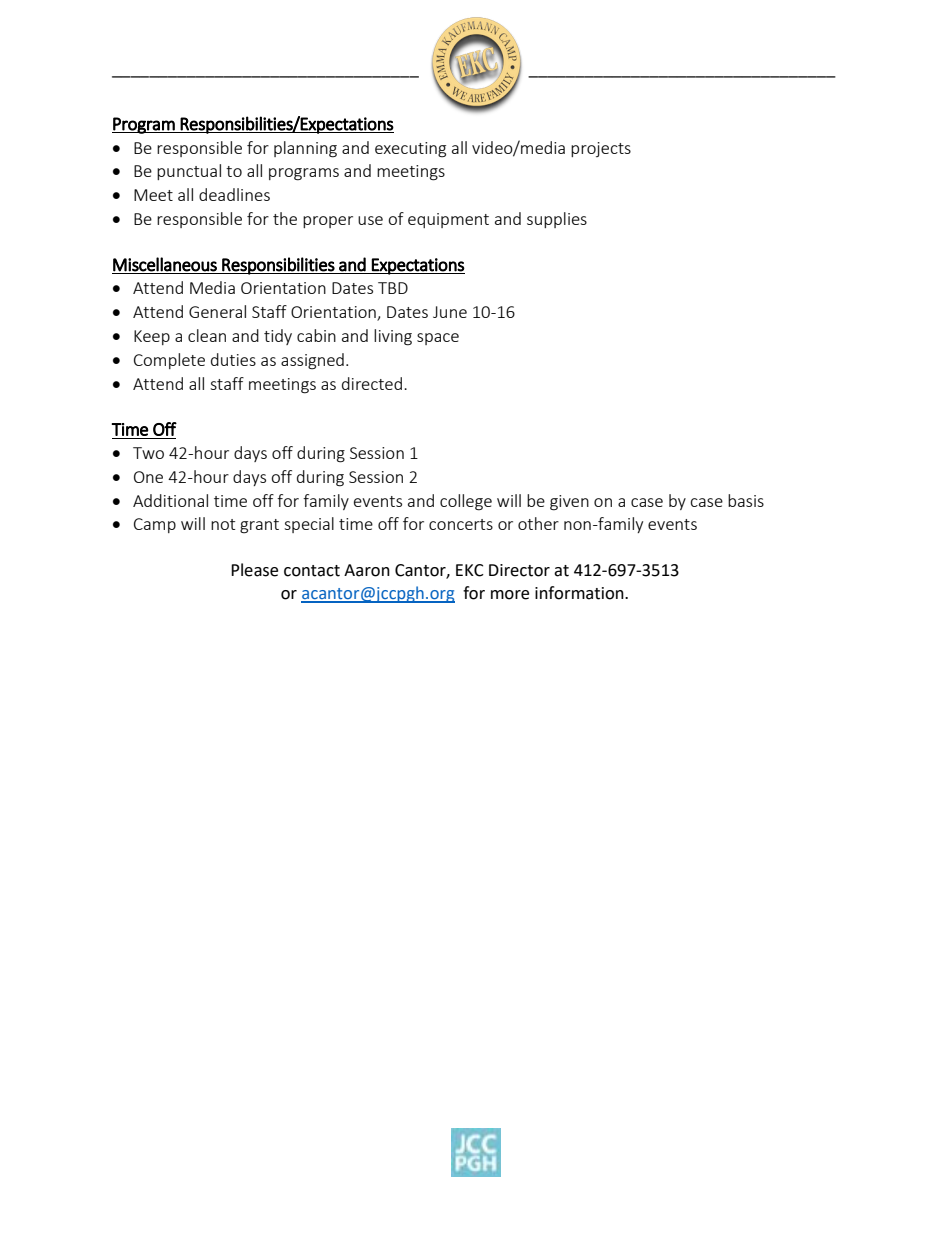 Image resolution: width=952 pixels, height=1233 pixels. Describe the element at coordinates (189, 172) in the screenshot. I see `punctual` at that location.
